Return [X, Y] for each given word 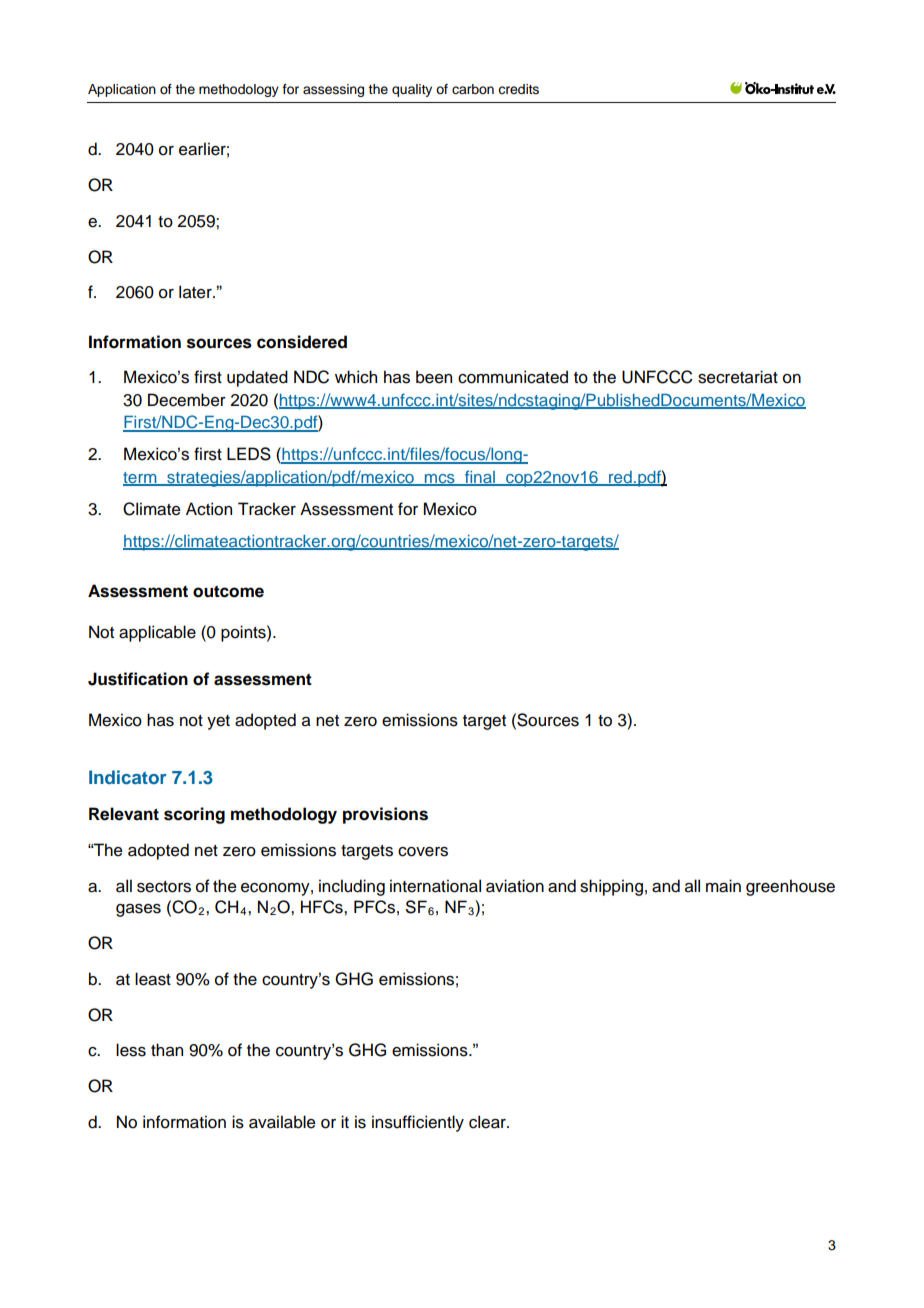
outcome [228, 591]
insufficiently [418, 1123]
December [187, 400]
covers [423, 852]
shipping [611, 887]
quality [412, 90]
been [434, 377]
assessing [333, 90]
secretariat [738, 377]
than [167, 1050]
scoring [194, 815]
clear [488, 1122]
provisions [385, 815]
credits [518, 89]
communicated [513, 377]
